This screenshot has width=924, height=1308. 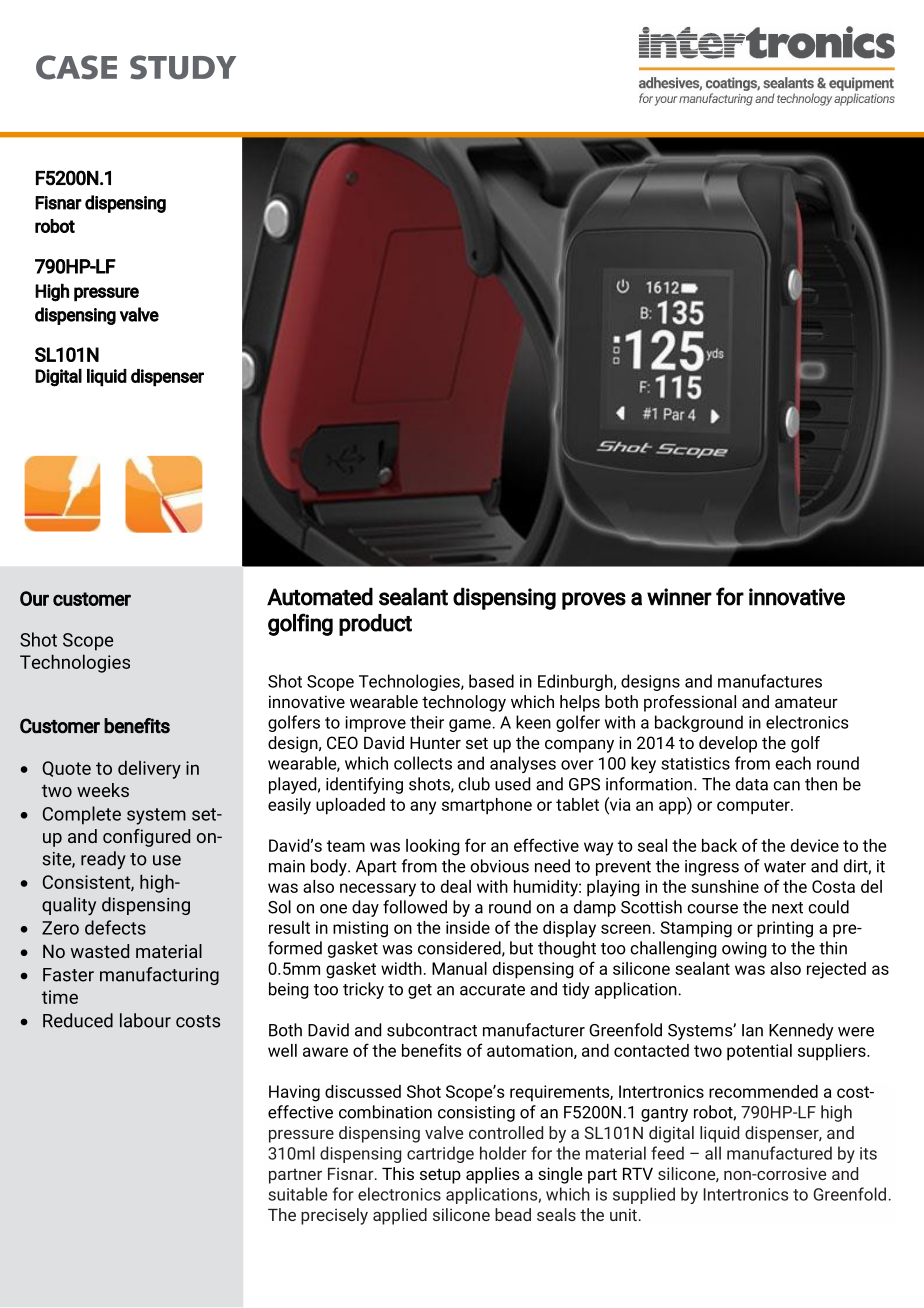 I want to click on manufacturing, so click(x=159, y=976).
